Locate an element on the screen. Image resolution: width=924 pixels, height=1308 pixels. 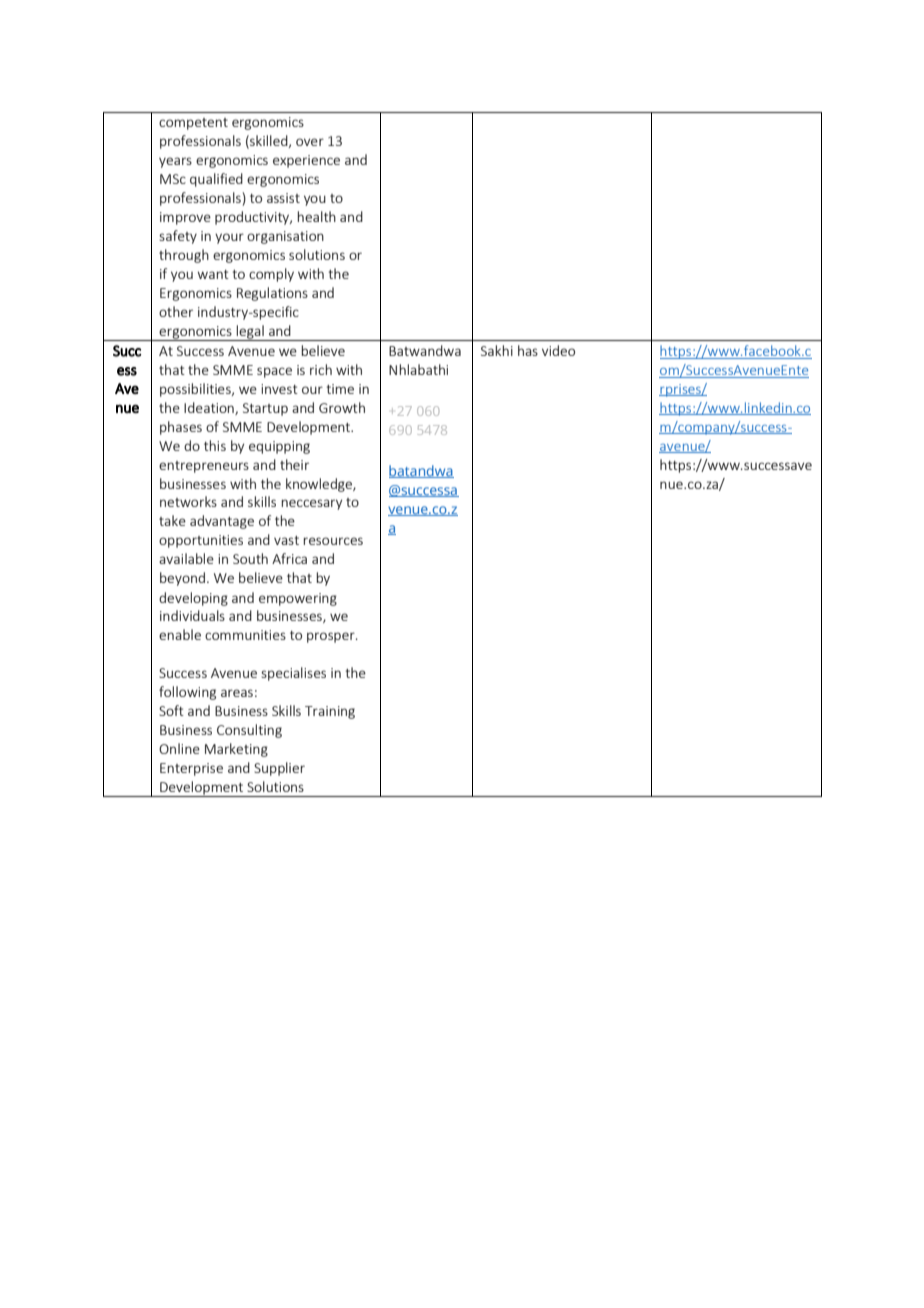
competent is located at coordinates (193, 124).
